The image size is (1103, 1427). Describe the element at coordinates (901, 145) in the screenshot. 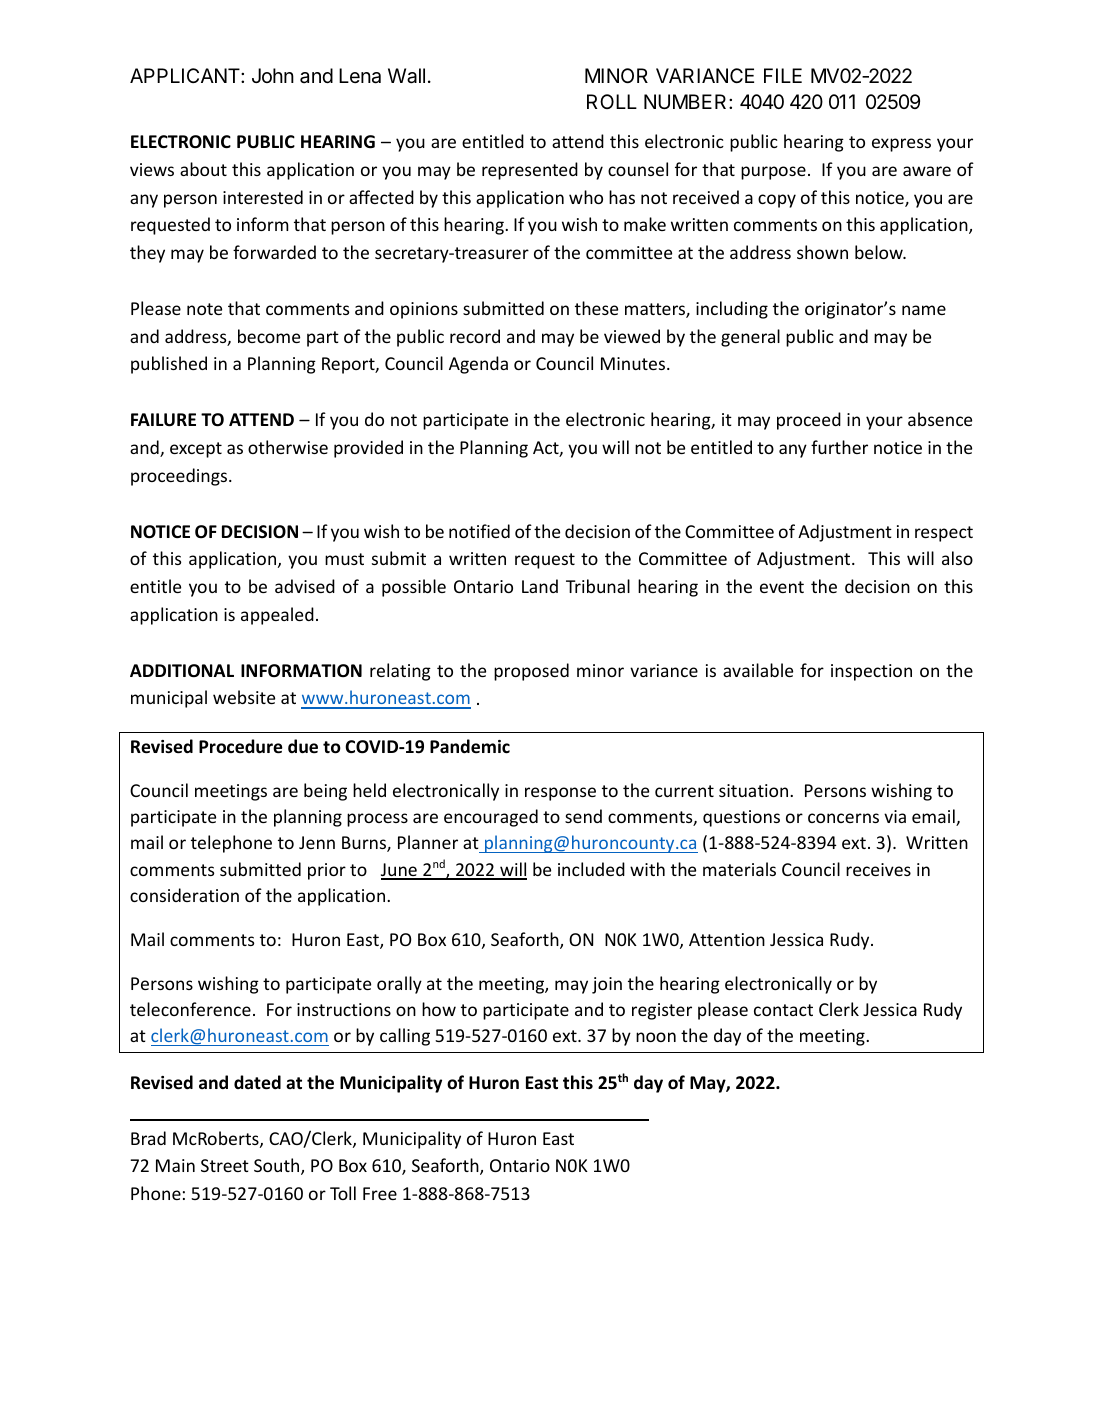

I see `express` at that location.
